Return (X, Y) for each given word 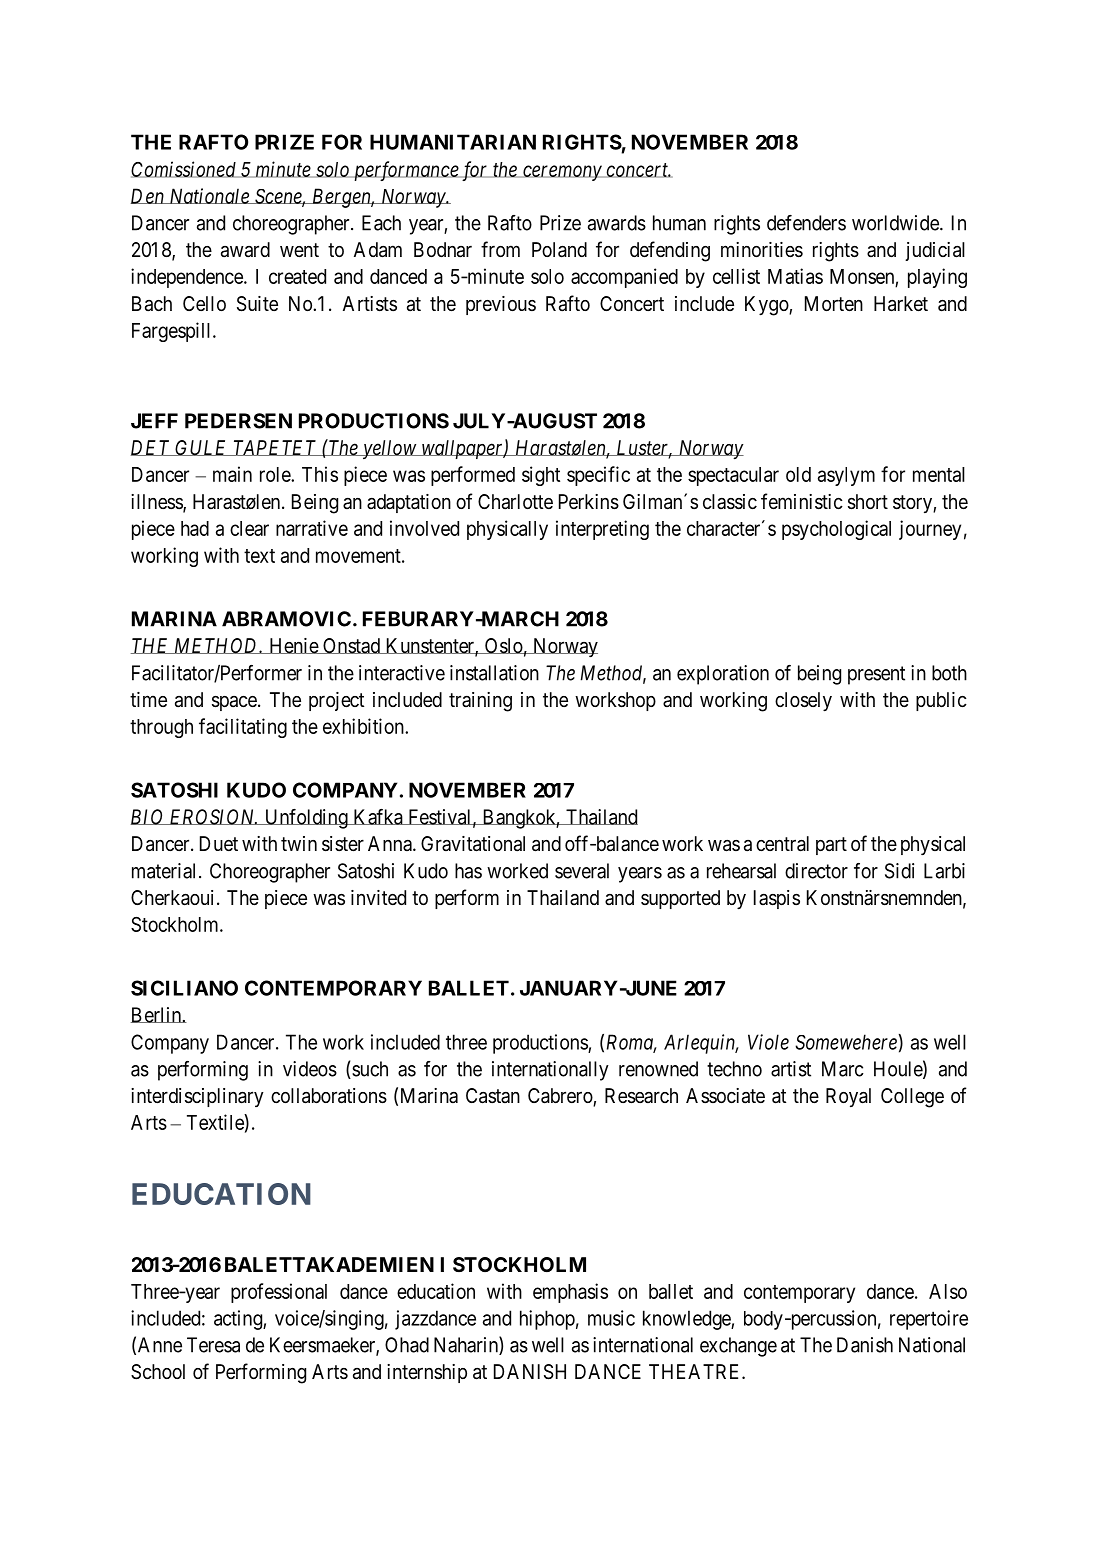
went (299, 250)
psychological (836, 530)
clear (249, 528)
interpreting (602, 530)
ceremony (562, 173)
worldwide (896, 223)
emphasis (570, 1293)
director (816, 871)
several (582, 871)
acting (239, 1320)
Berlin (157, 1015)
